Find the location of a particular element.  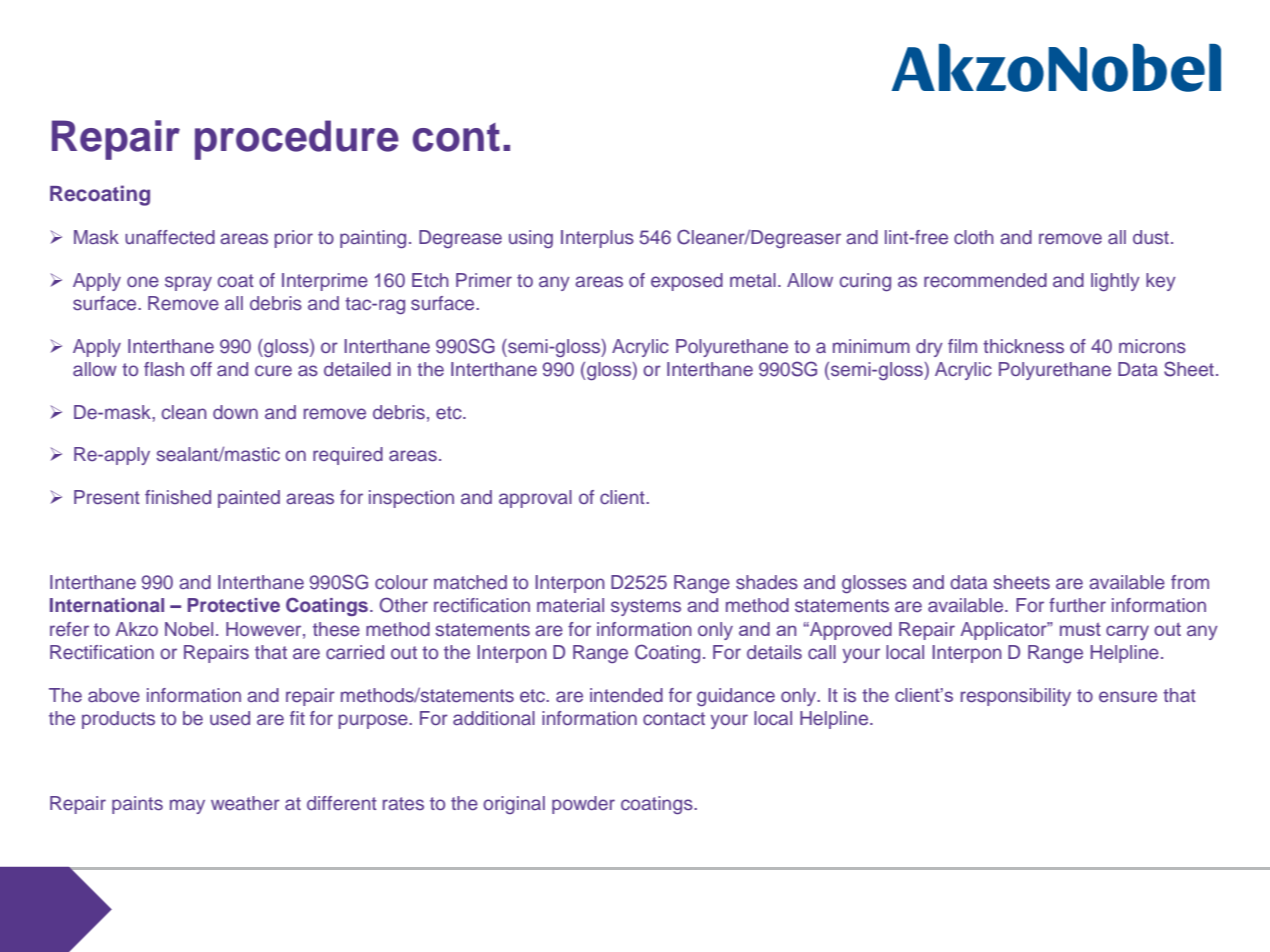

from is located at coordinates (1190, 582).
